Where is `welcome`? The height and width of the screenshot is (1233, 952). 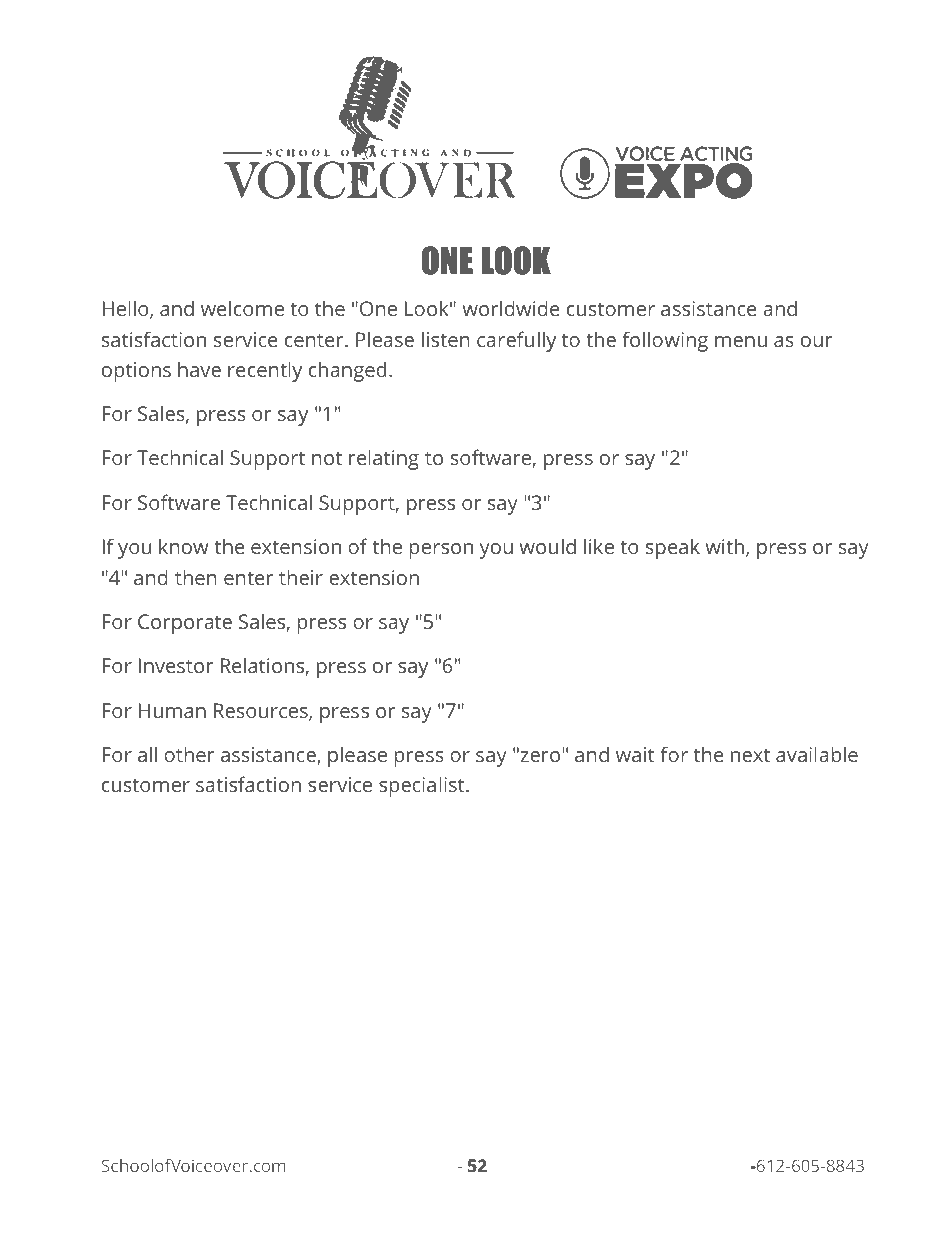 welcome is located at coordinates (242, 308).
